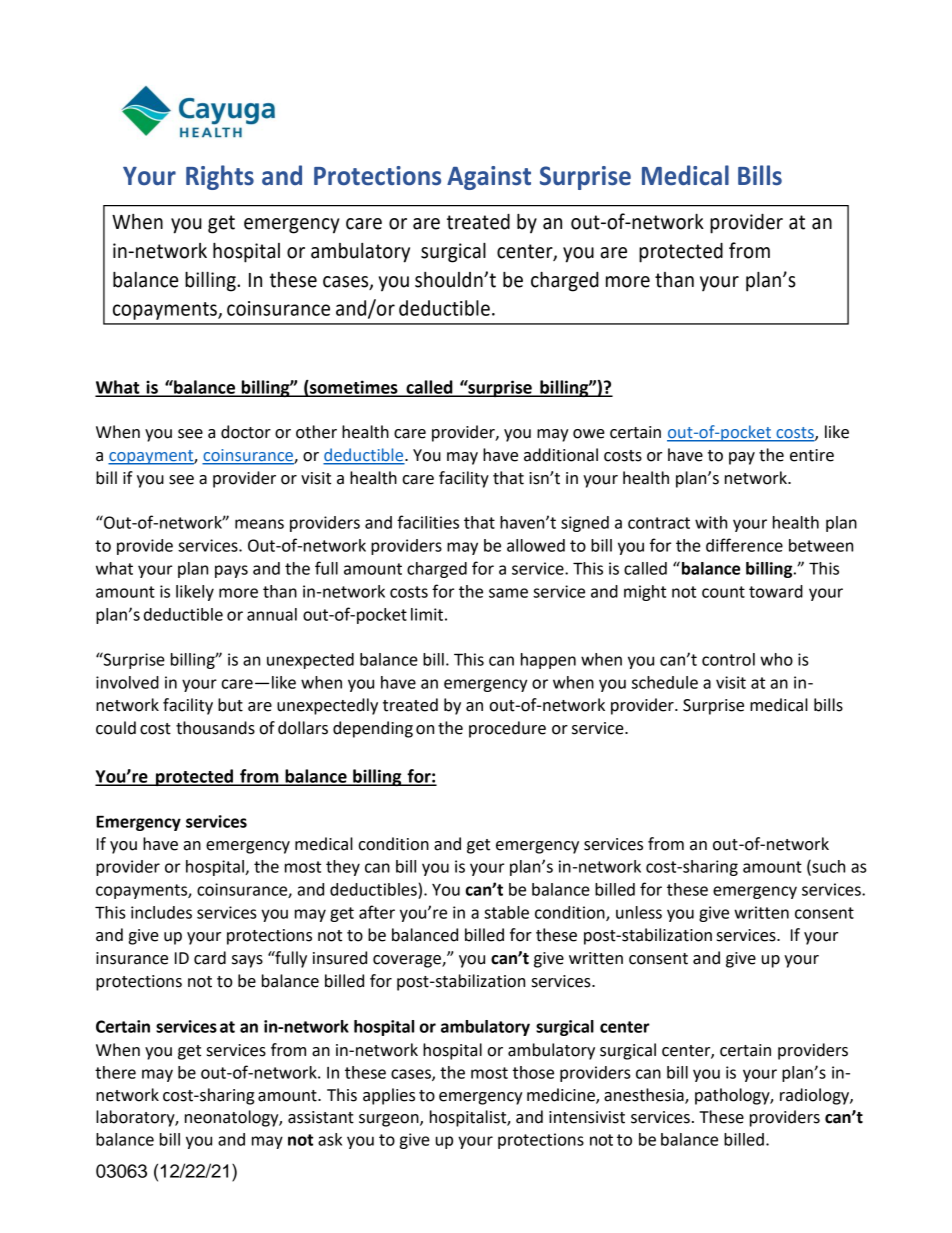 The image size is (952, 1233). What do you see at coordinates (115, 1072) in the image?
I see `there` at bounding box center [115, 1072].
